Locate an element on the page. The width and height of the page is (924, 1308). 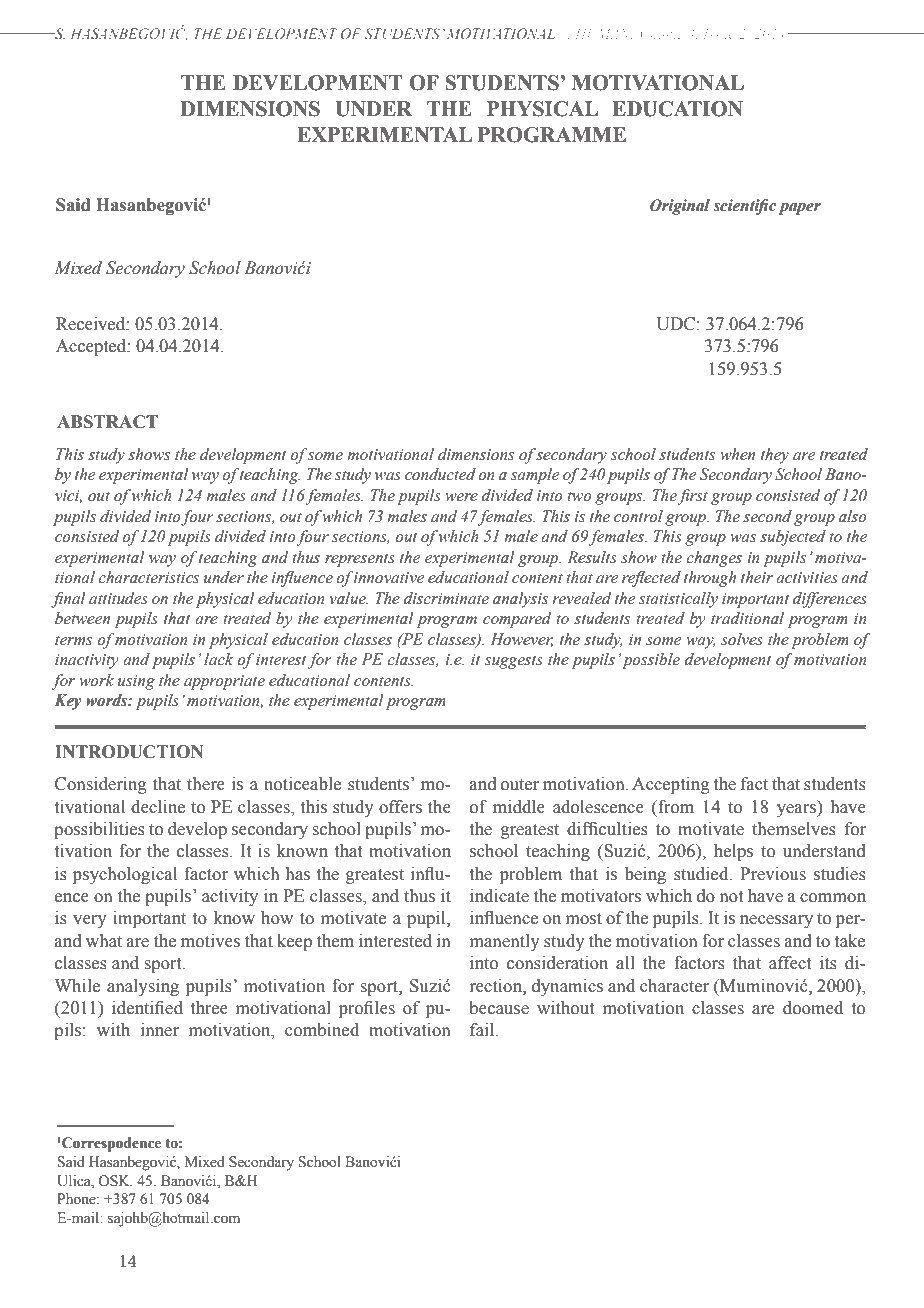
solves is located at coordinates (742, 639).
